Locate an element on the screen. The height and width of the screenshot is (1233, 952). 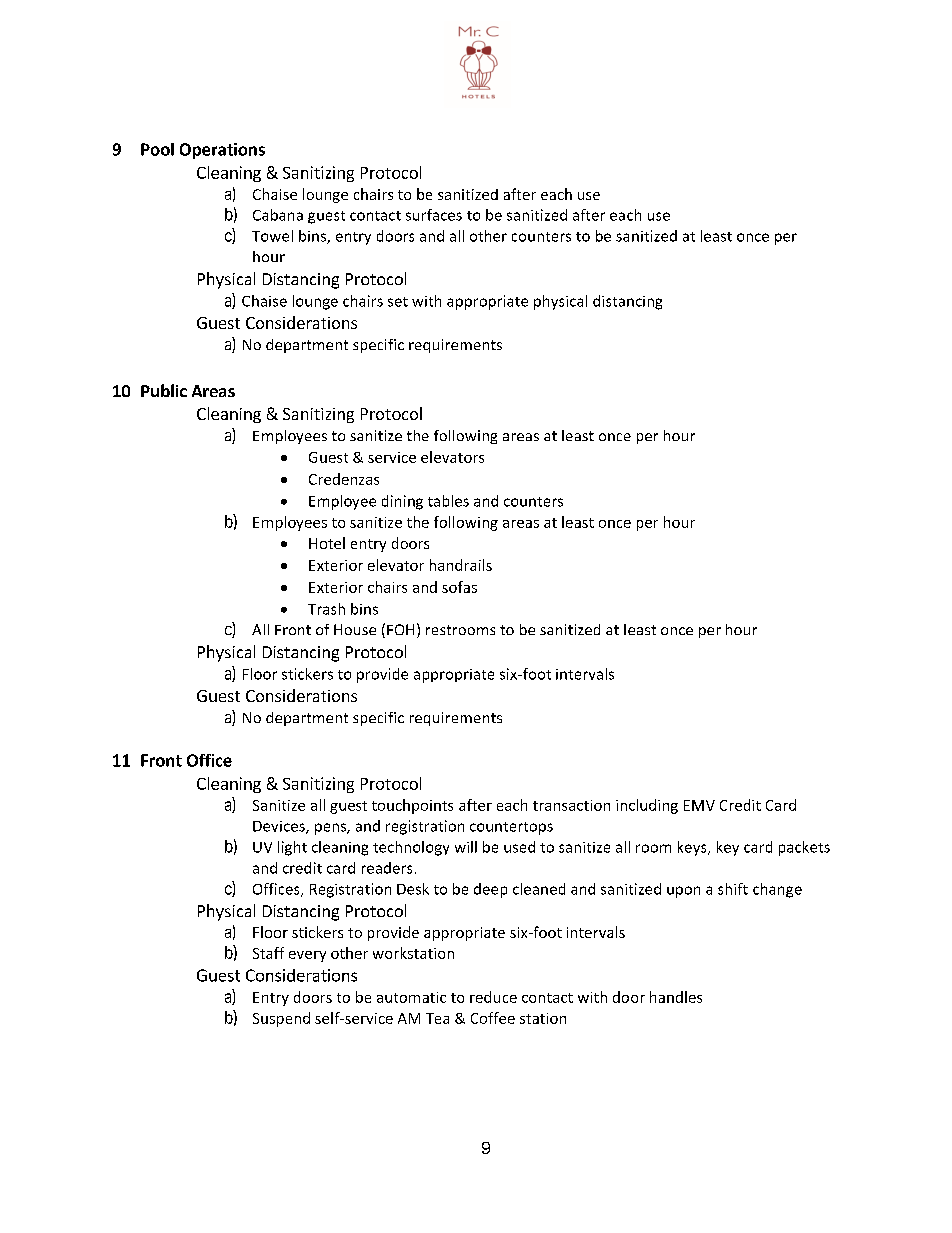
Suspend is located at coordinates (281, 1019).
